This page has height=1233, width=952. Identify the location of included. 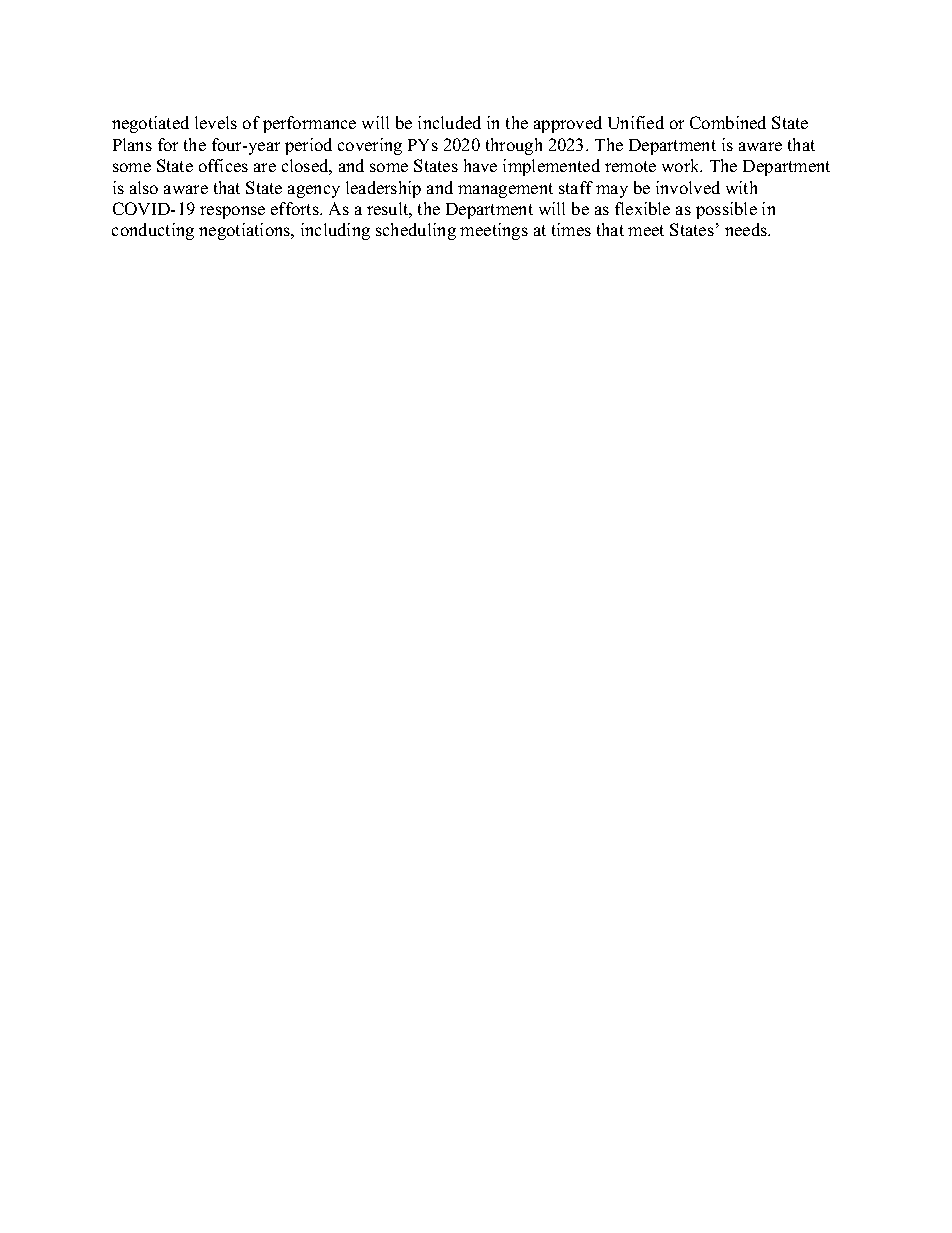
(449, 122).
